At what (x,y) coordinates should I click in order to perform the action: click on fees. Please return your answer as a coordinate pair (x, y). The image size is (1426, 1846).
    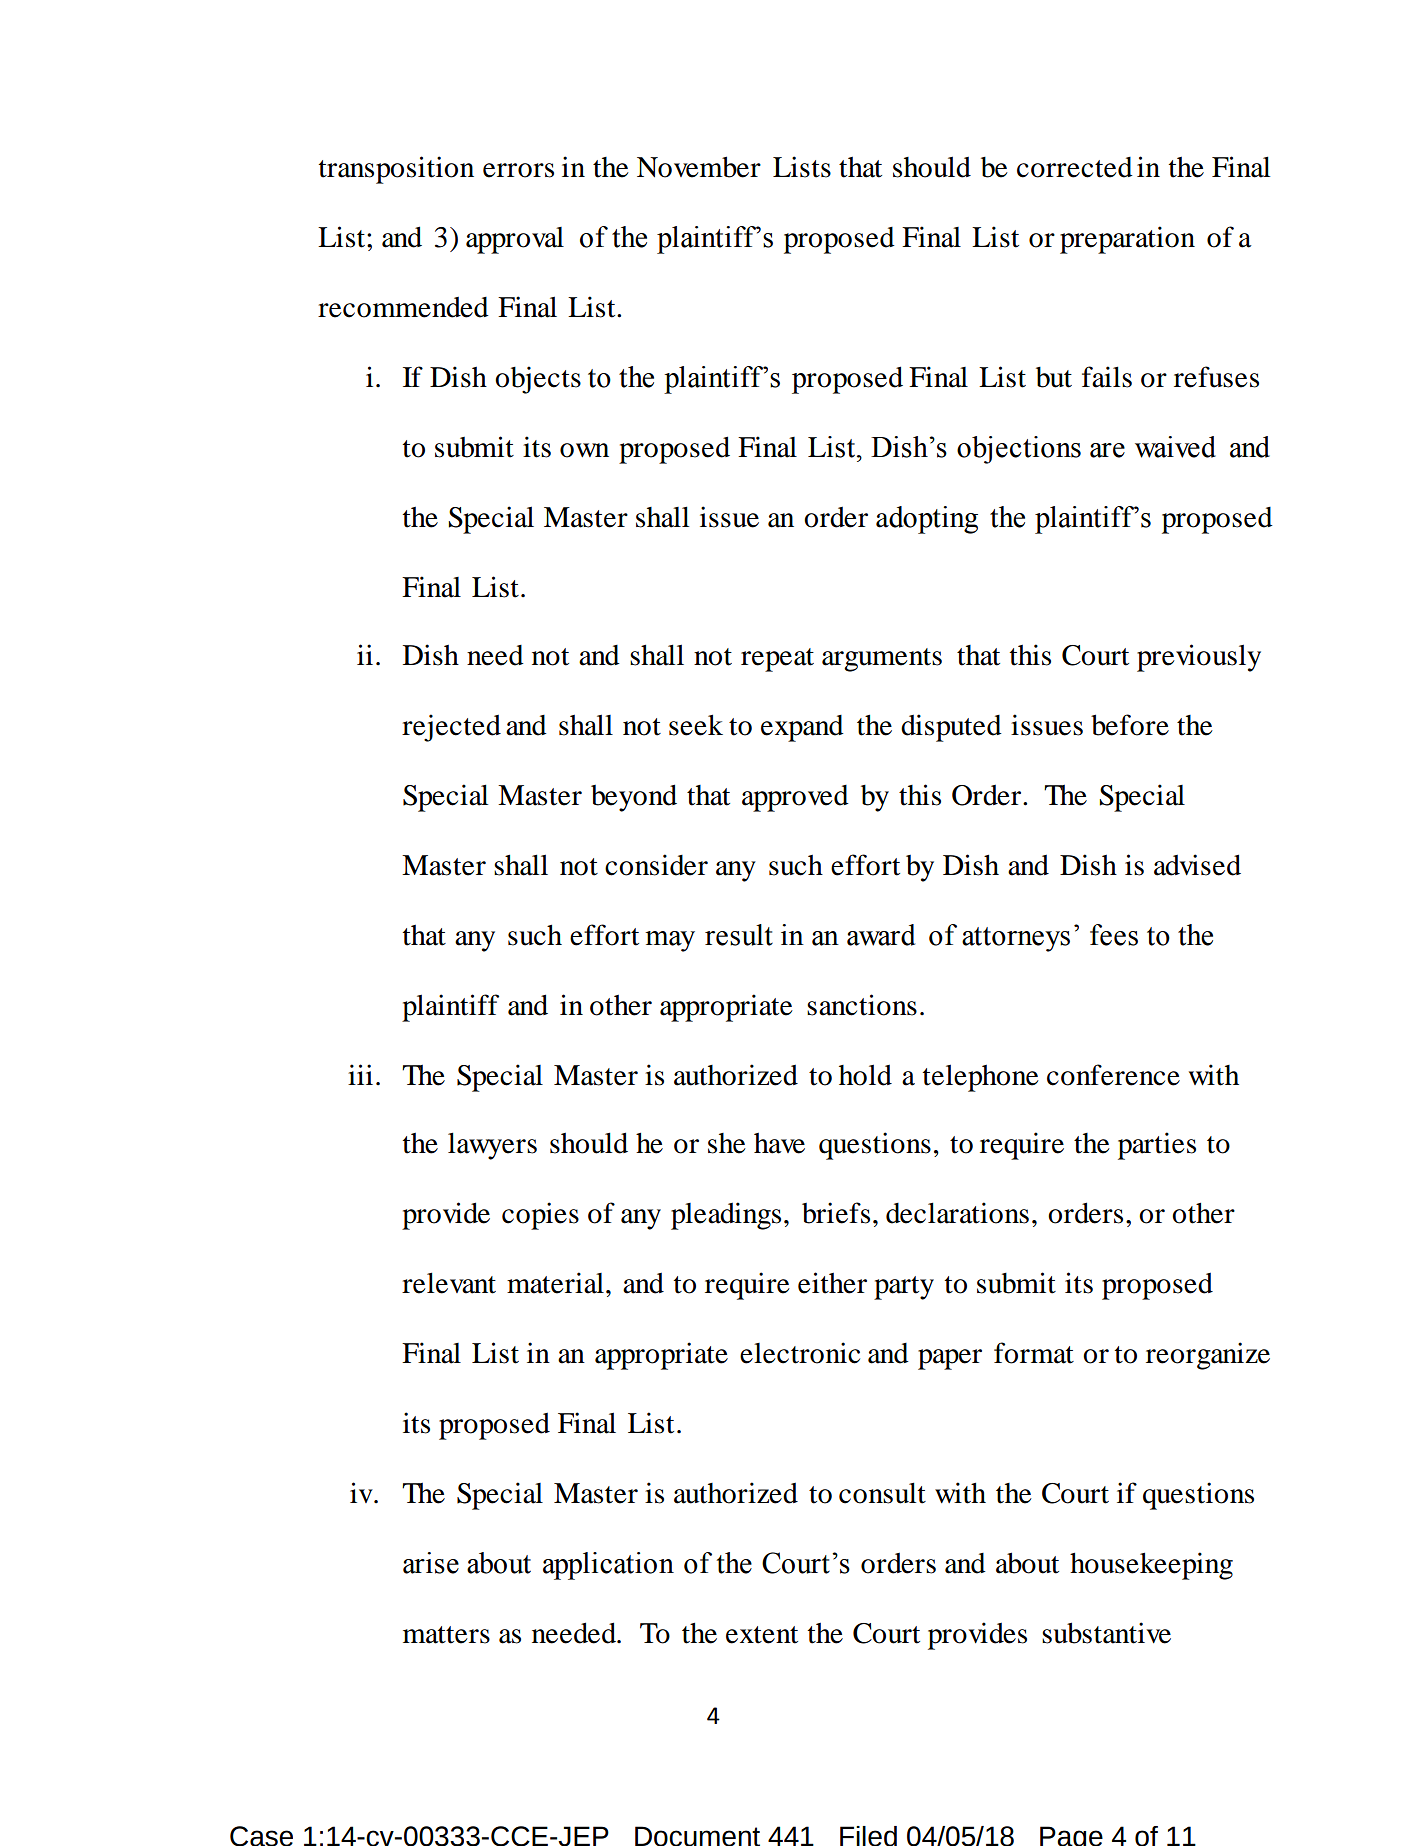
    Looking at the image, I should click on (1114, 935).
